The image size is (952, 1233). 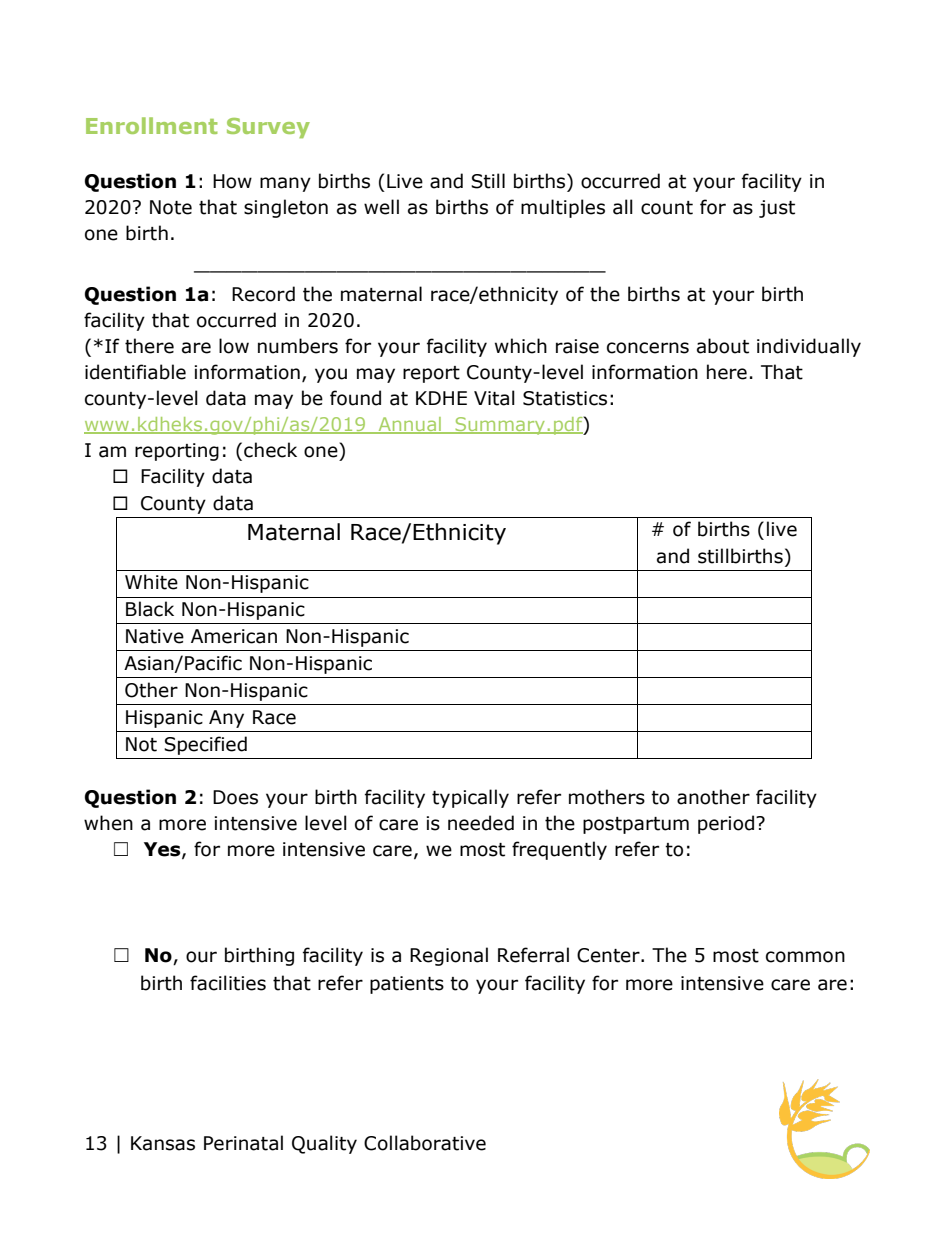 What do you see at coordinates (155, 636) in the screenshot?
I see `Native` at bounding box center [155, 636].
